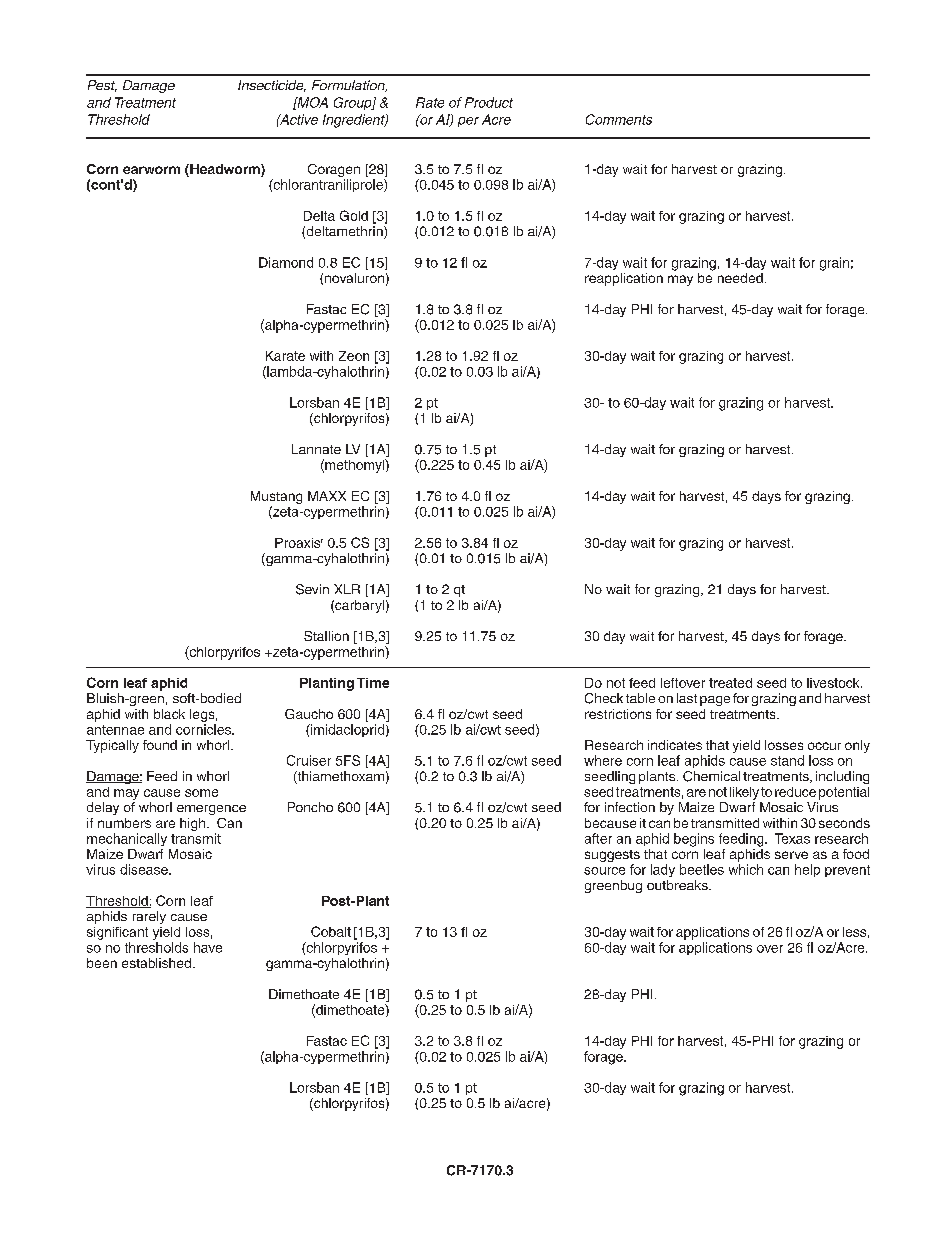  Describe the element at coordinates (619, 119) in the screenshot. I see `Comments` at that location.
